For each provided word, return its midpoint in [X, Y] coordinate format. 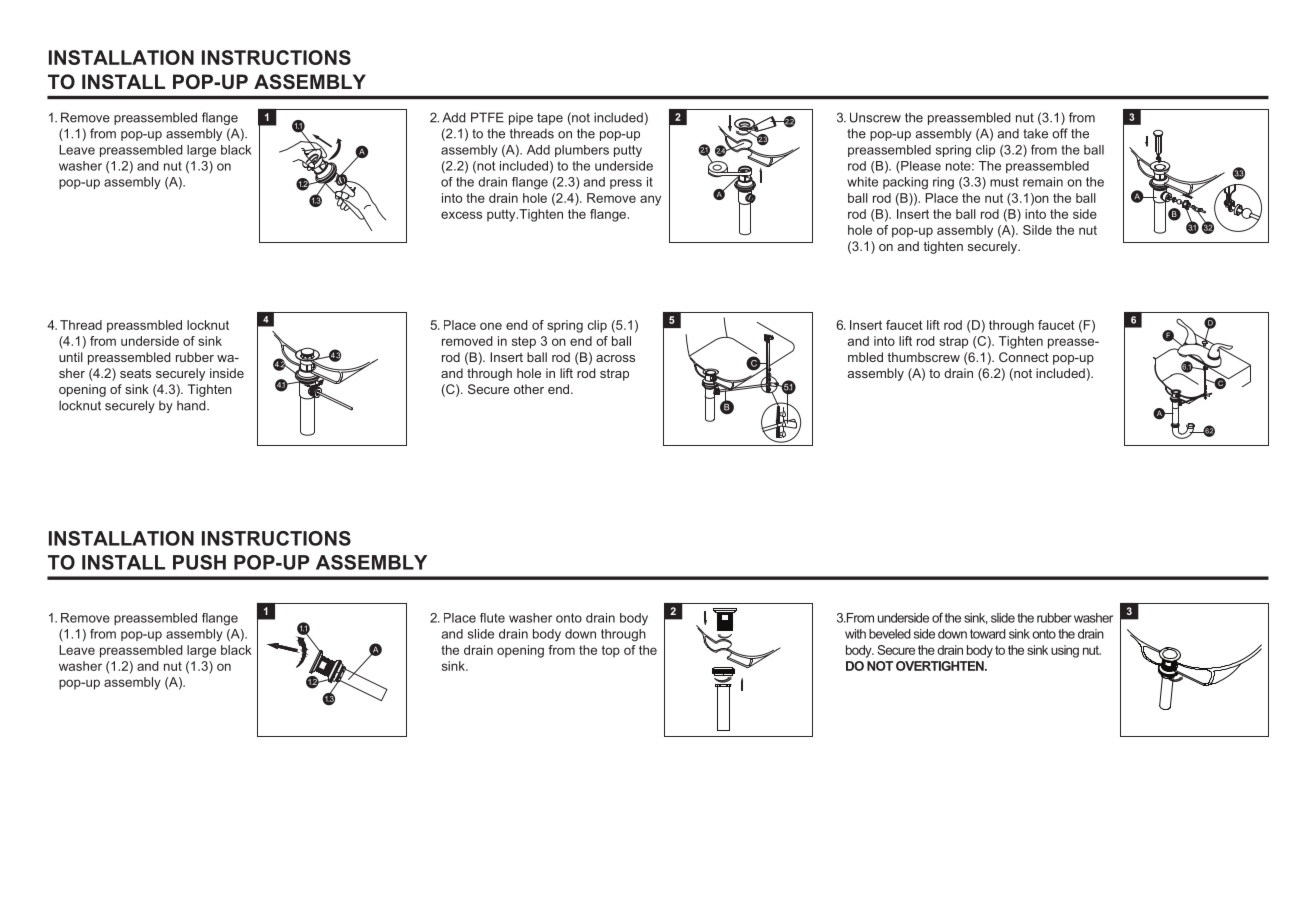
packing [905, 183]
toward [988, 634]
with [855, 634]
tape [550, 119]
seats [135, 373]
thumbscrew [923, 357]
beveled [890, 634]
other [529, 389]
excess [461, 215]
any [650, 200]
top [611, 651]
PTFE [487, 117]
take [1035, 134]
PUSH [199, 562]
